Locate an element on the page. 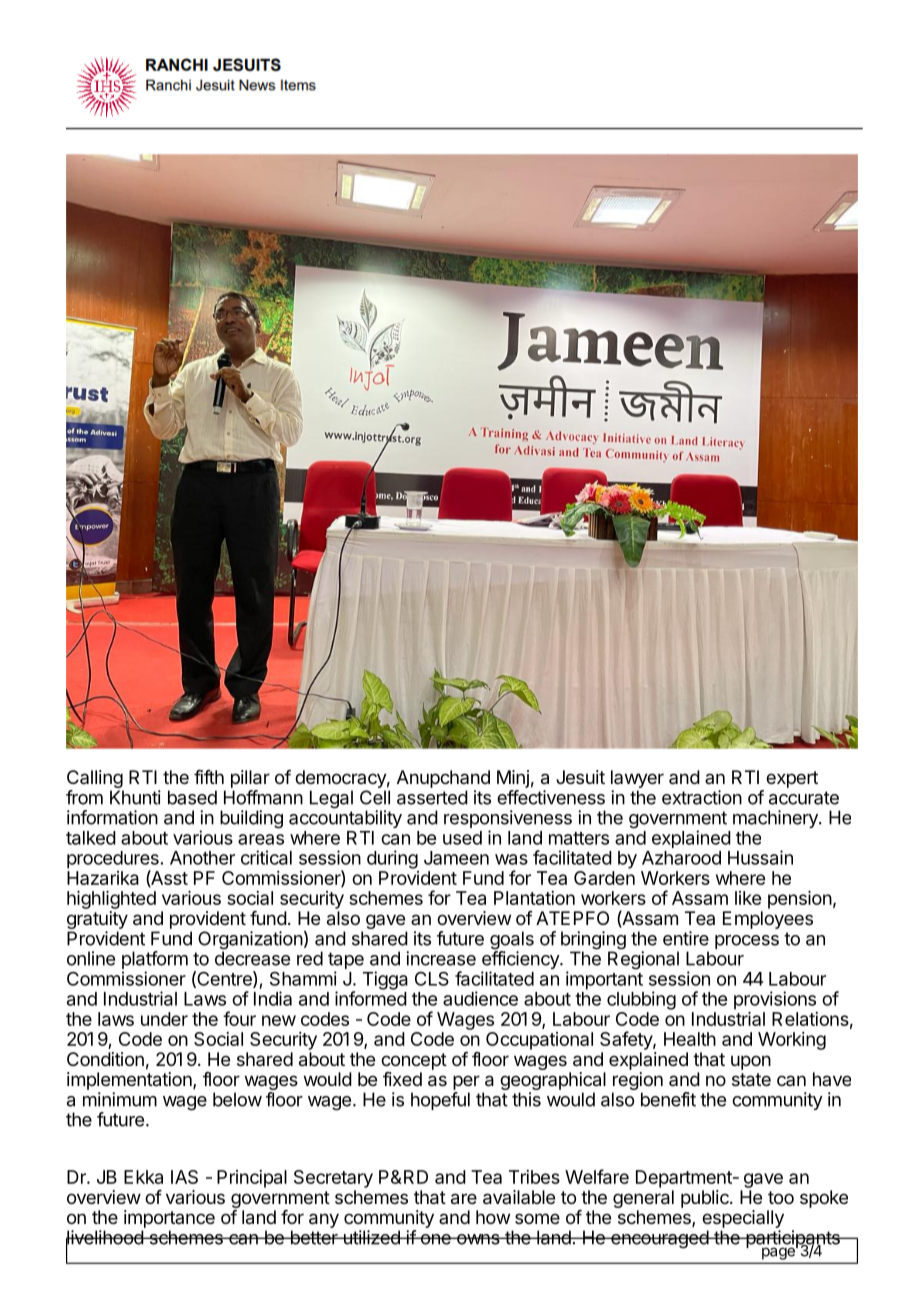 The height and width of the page is (1308, 924). provisions is located at coordinates (775, 1000).
